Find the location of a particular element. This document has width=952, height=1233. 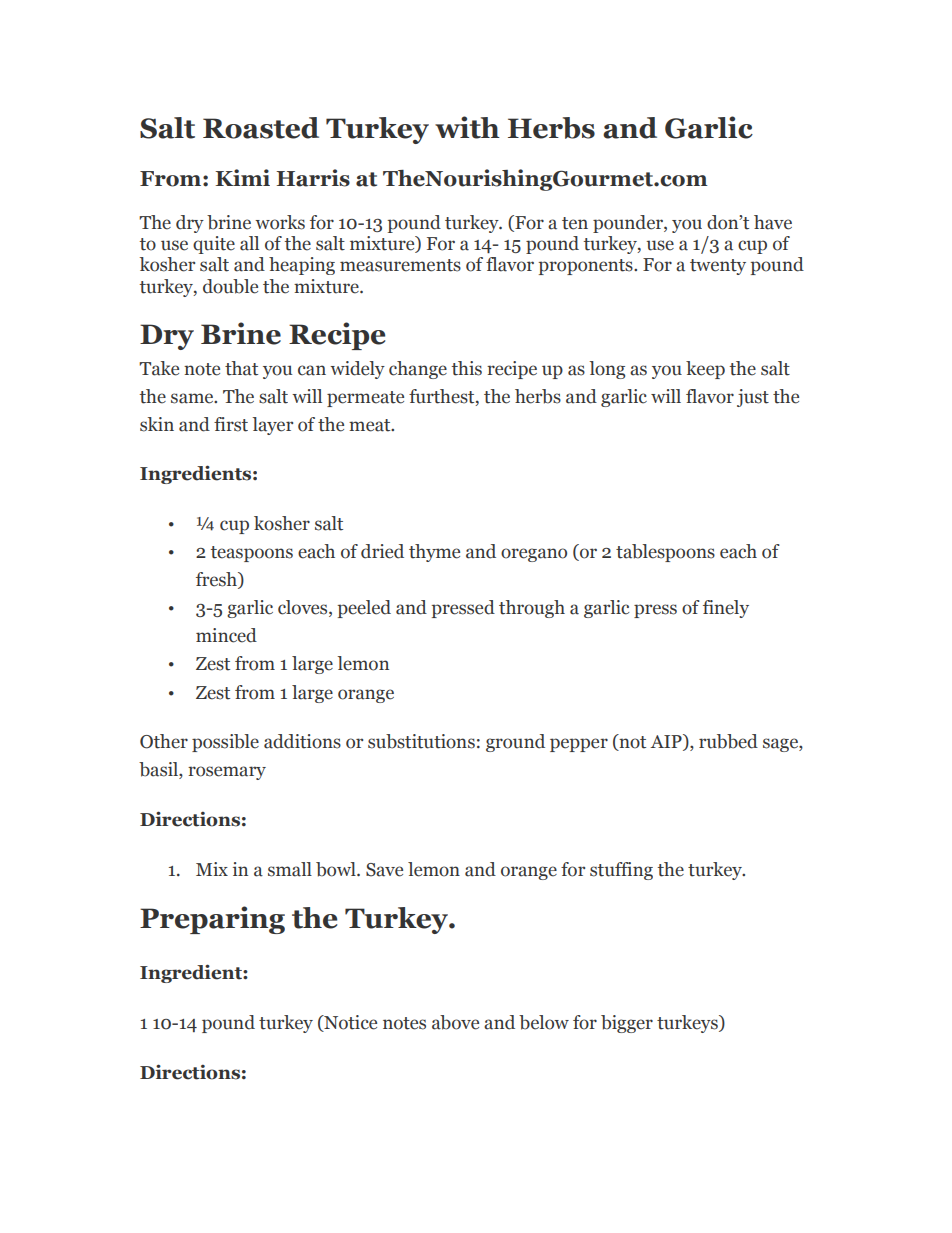

Preparing is located at coordinates (212, 920).
